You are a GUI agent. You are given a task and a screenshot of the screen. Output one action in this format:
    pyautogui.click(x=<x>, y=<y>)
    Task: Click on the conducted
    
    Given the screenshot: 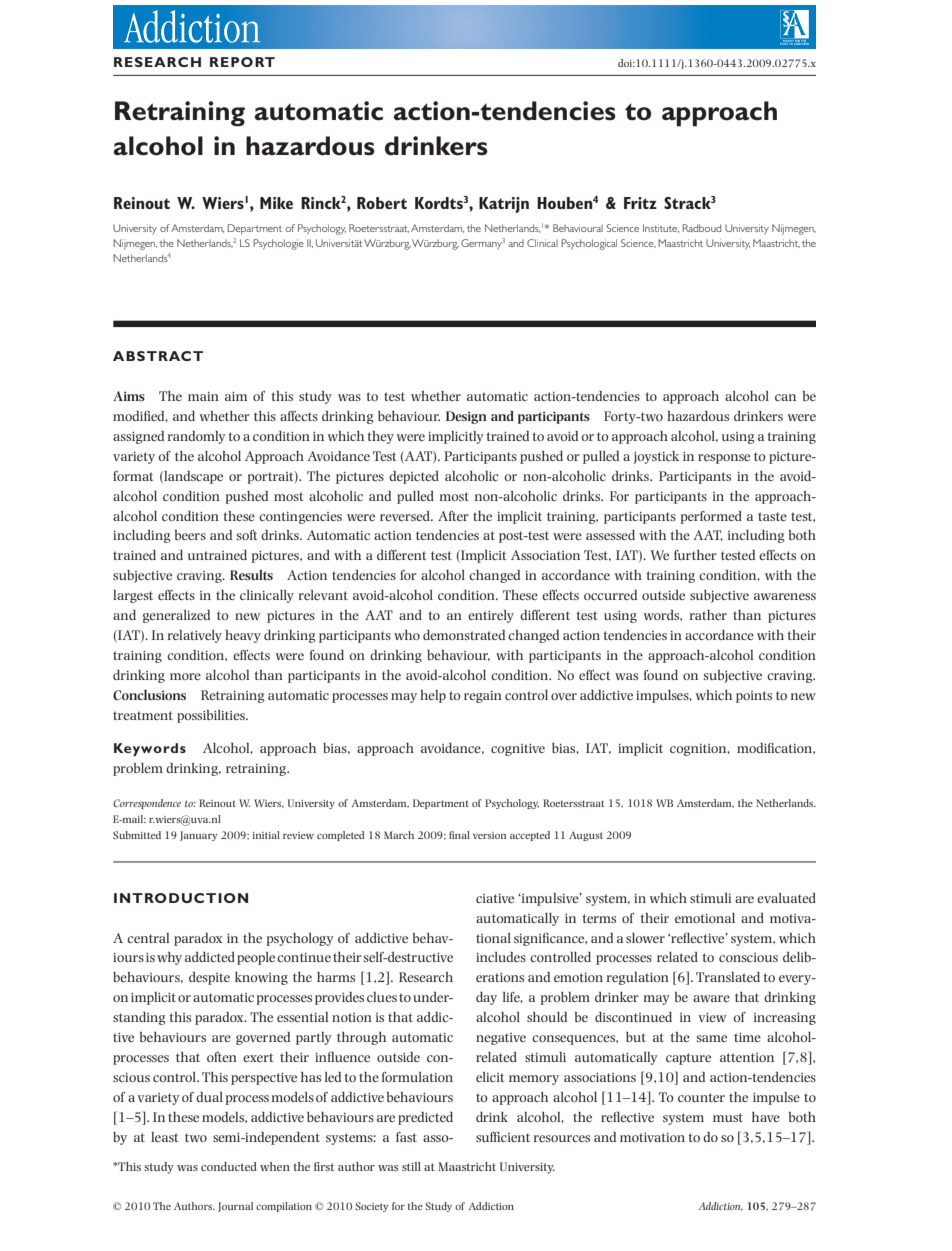 What is the action you would take?
    pyautogui.click(x=229, y=1166)
